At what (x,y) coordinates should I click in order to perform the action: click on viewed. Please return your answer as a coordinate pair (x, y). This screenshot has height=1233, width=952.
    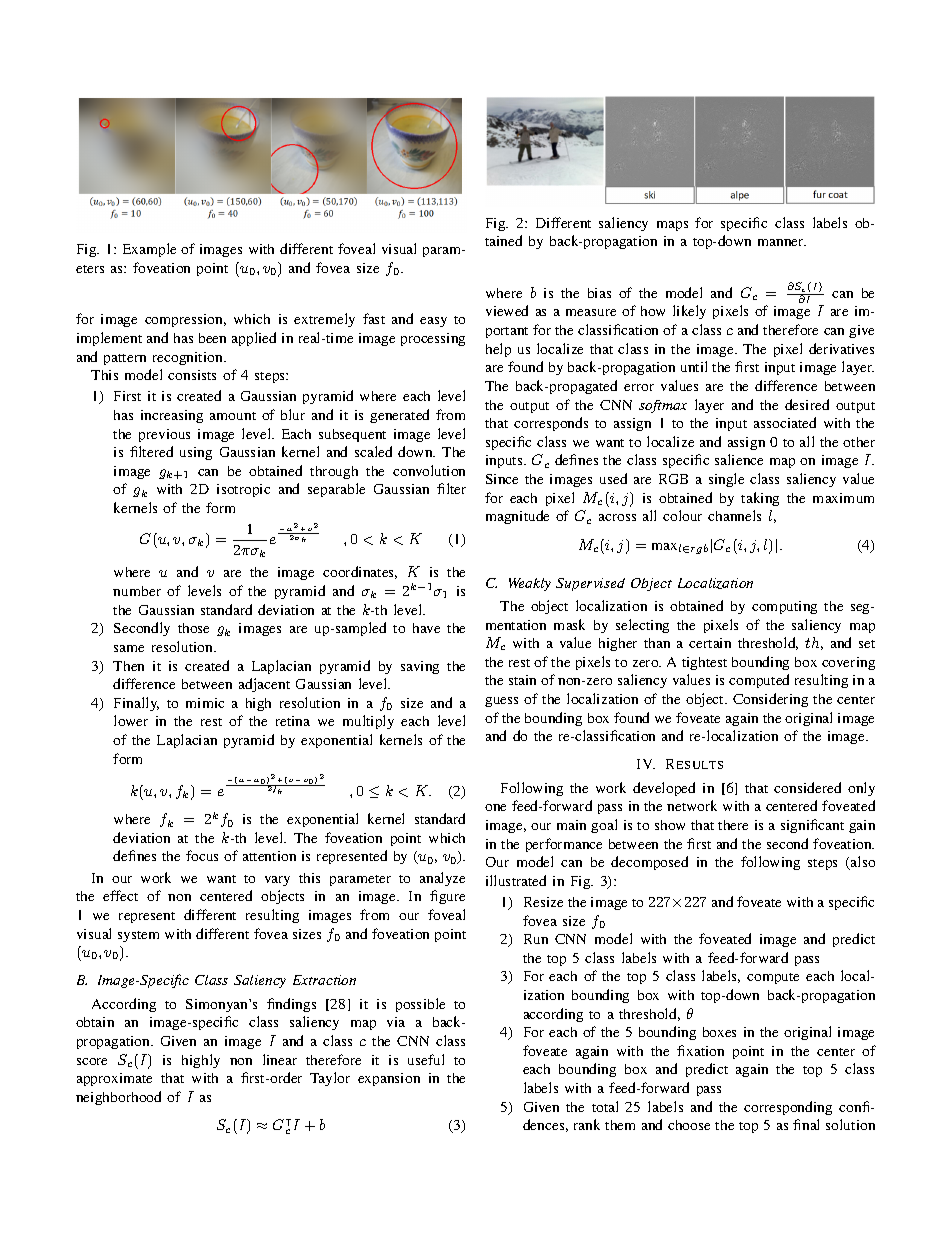
    Looking at the image, I should click on (507, 310).
